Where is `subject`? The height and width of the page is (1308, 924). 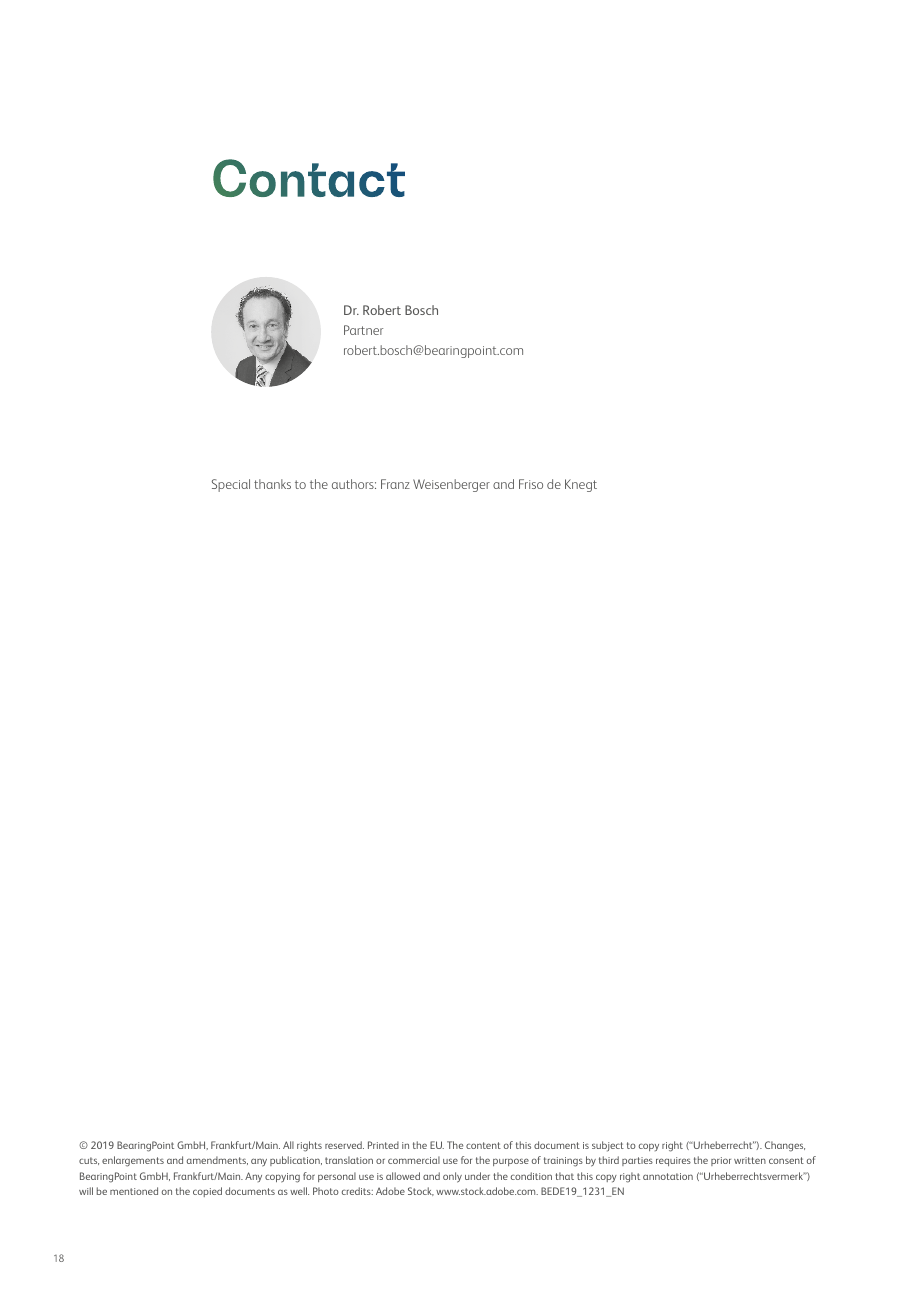
subject is located at coordinates (608, 1146).
